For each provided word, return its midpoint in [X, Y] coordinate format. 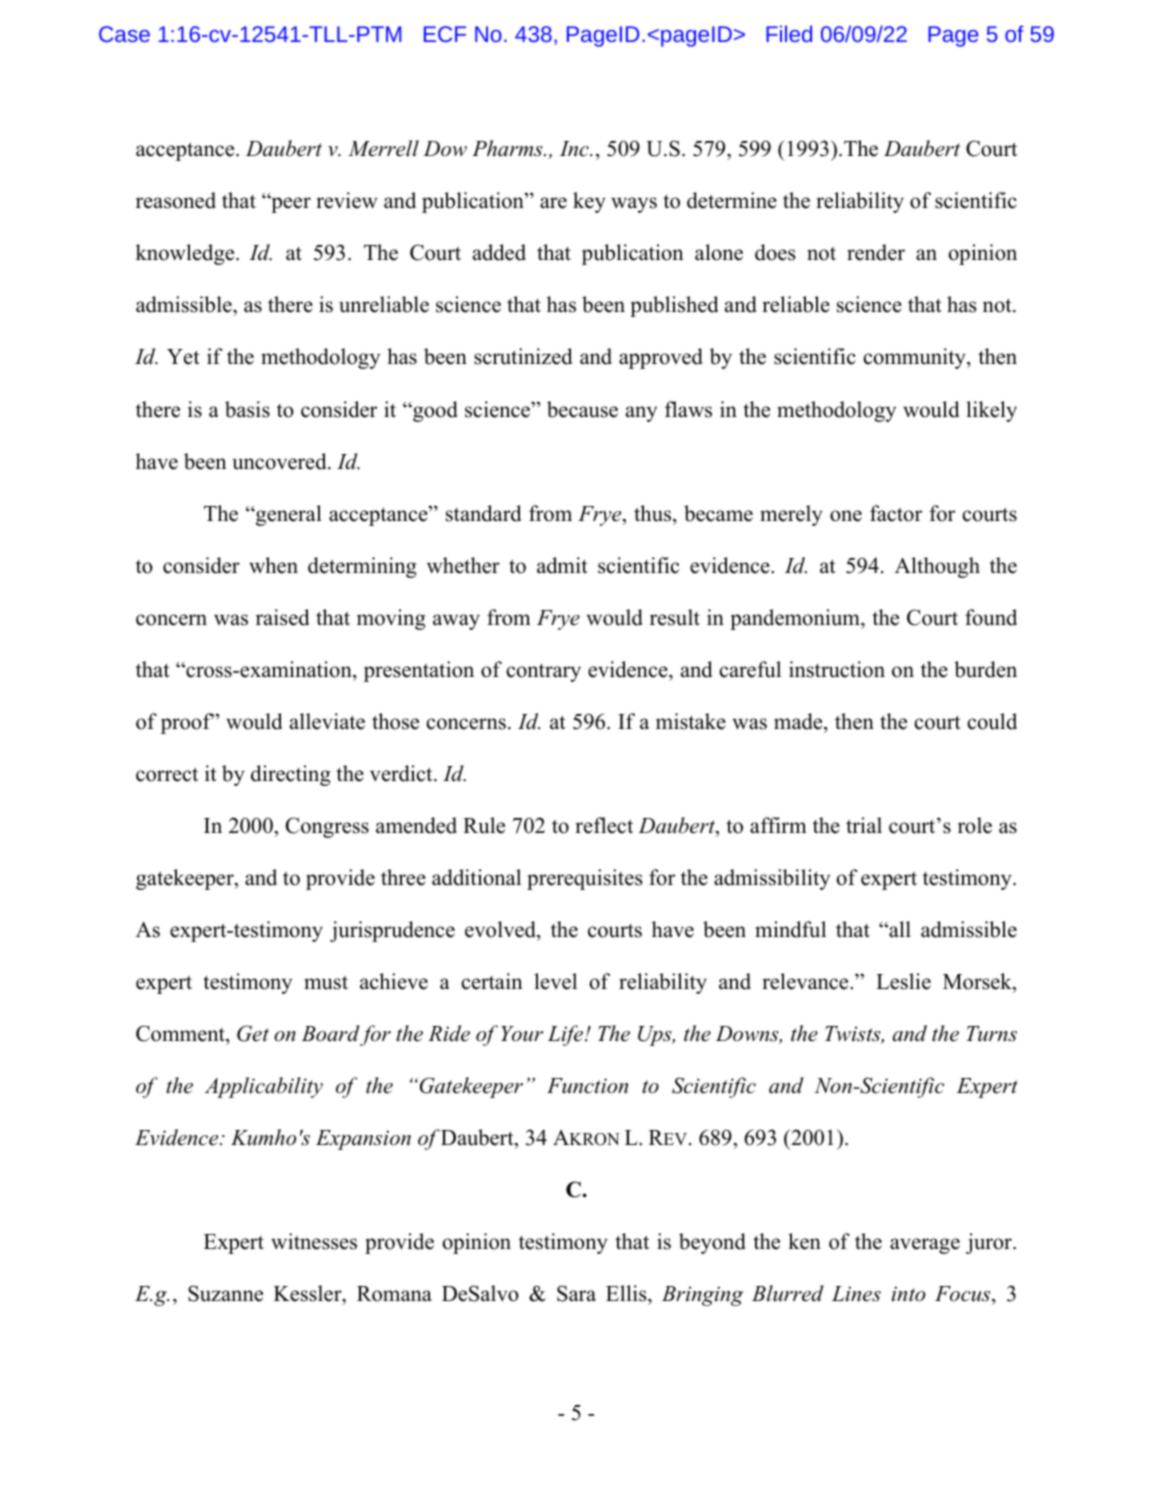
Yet [183, 357]
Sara [576, 1293]
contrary [543, 673]
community [915, 358]
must [326, 983]
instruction [837, 669]
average [925, 1246]
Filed [789, 33]
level [555, 981]
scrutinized [523, 356]
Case [124, 34]
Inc [575, 149]
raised [282, 617]
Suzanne [225, 1293]
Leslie [903, 981]
